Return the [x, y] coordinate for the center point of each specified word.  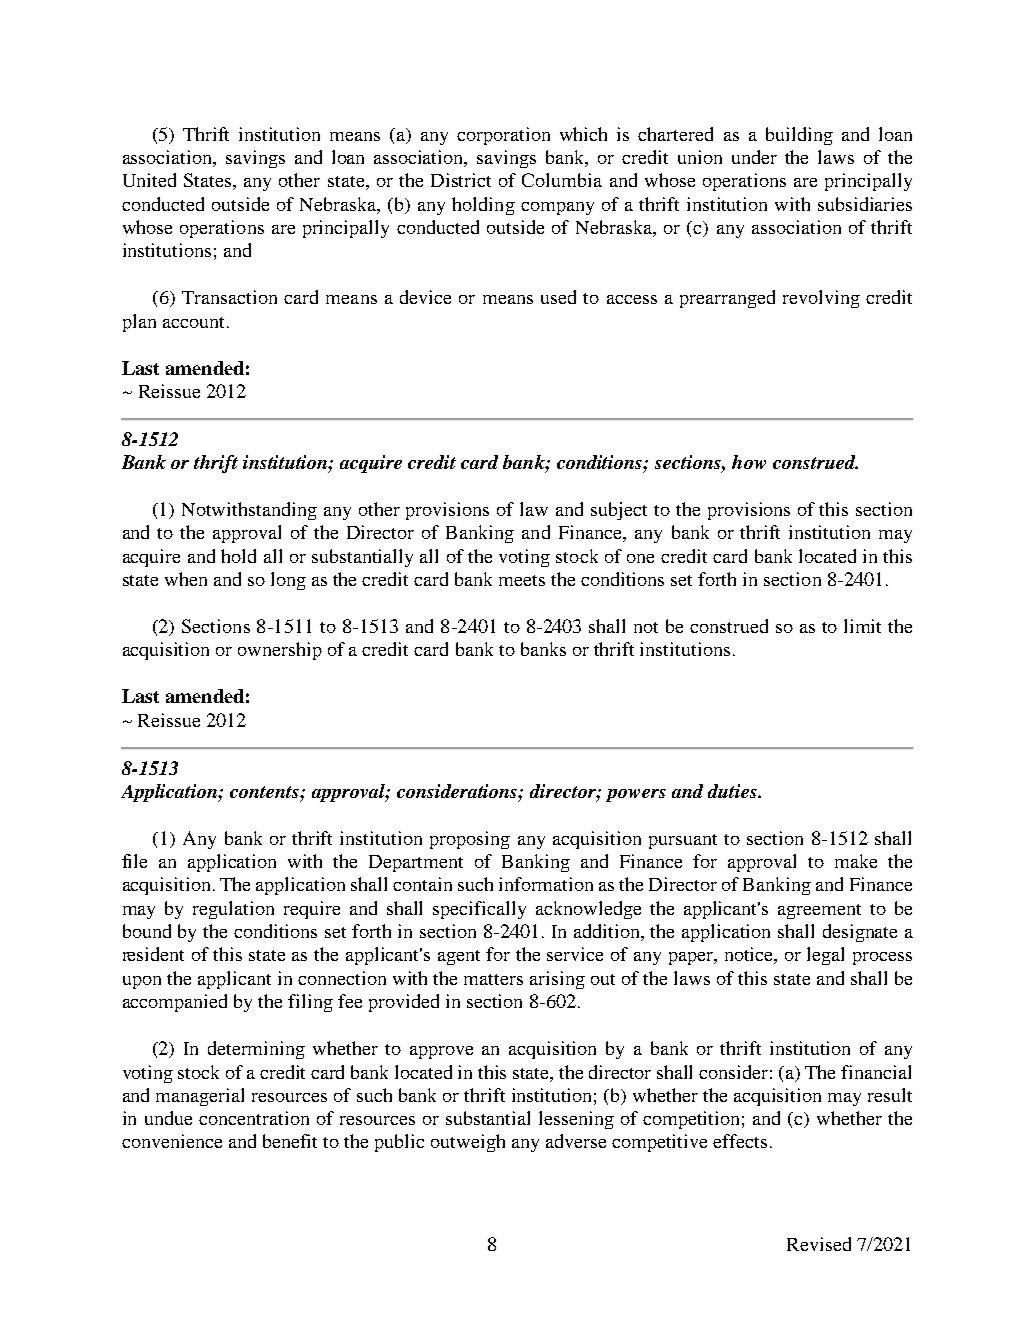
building [799, 136]
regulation [233, 910]
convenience [172, 1141]
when [186, 579]
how [749, 462]
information [546, 884]
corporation [503, 136]
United [149, 180]
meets [522, 580]
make [856, 861]
